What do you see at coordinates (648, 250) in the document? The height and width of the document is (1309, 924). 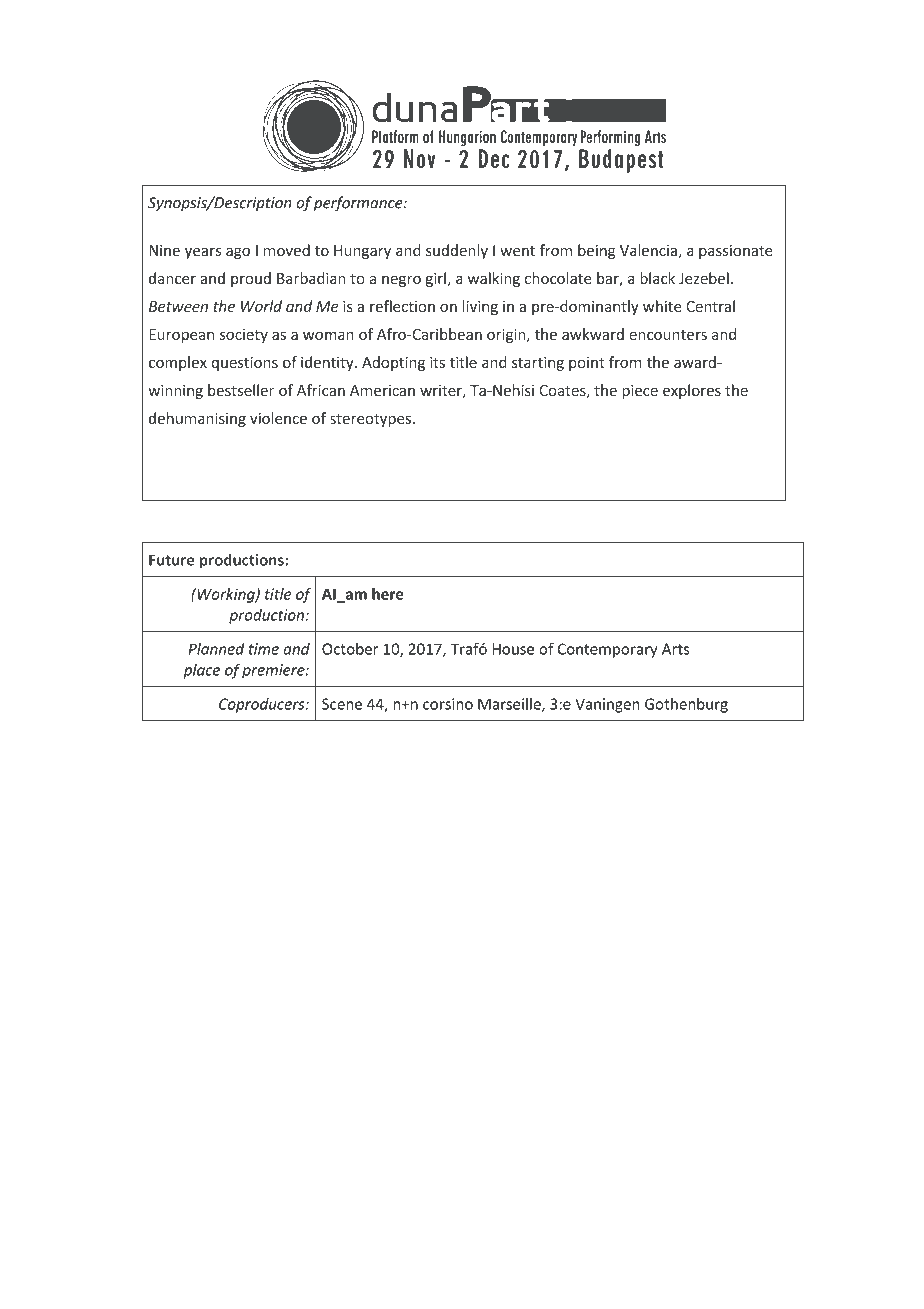 I see `Valencia` at bounding box center [648, 250].
